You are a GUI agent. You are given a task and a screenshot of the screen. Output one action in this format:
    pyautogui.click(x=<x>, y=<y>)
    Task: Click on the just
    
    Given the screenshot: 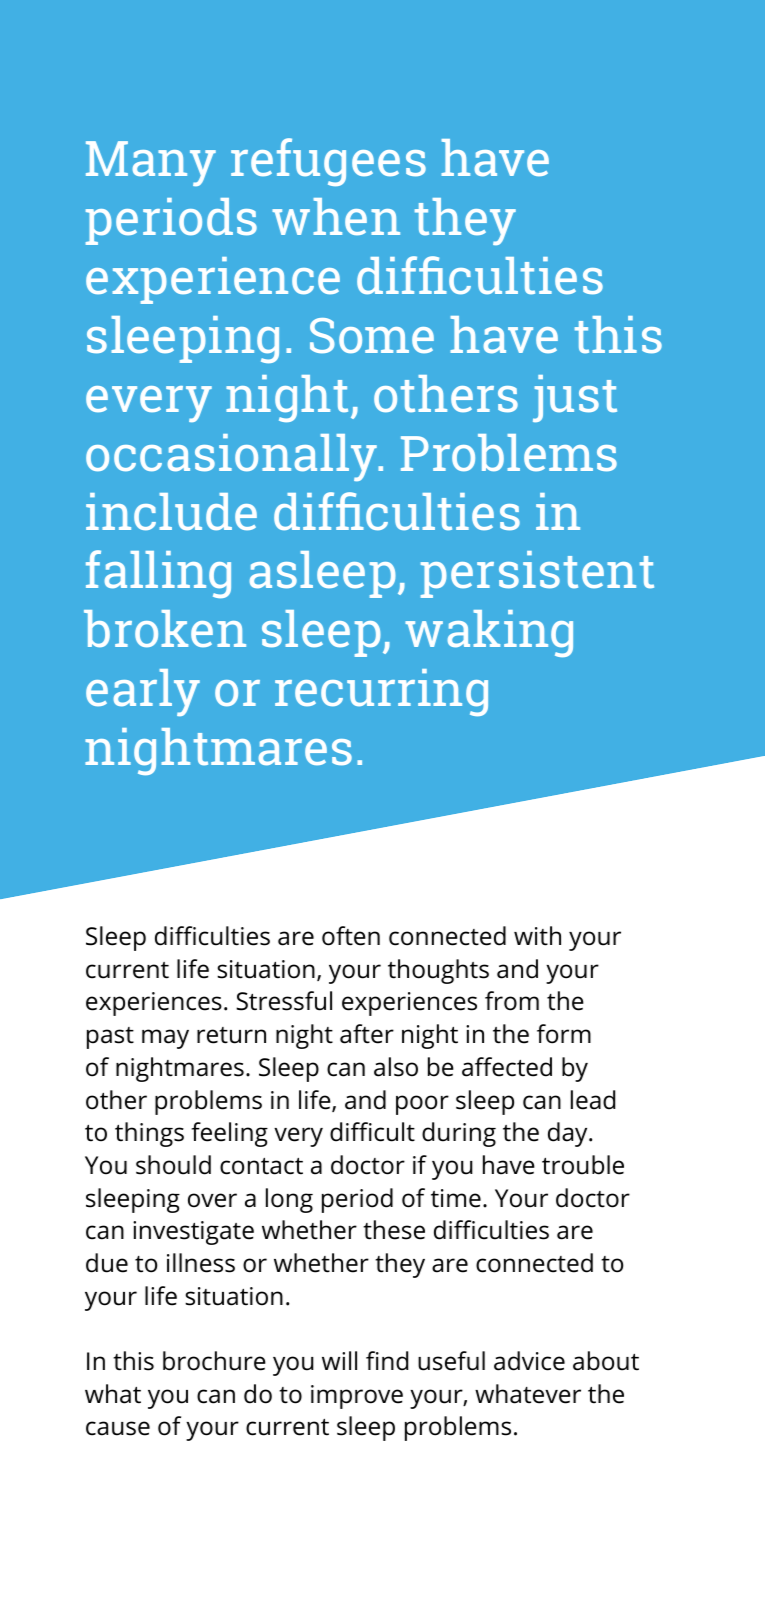 What is the action you would take?
    pyautogui.click(x=575, y=398)
